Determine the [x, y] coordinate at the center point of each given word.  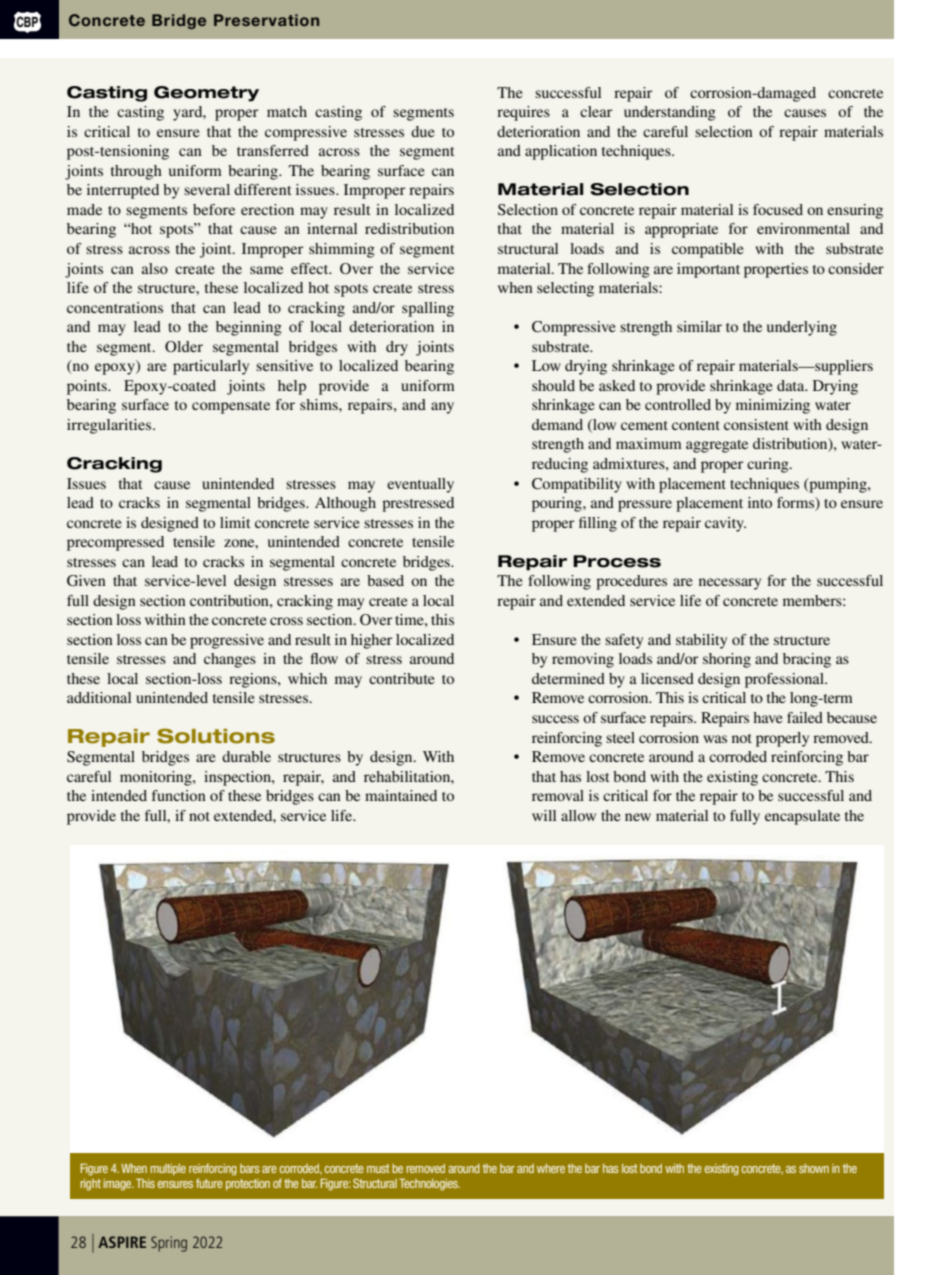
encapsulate [802, 817]
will [544, 815]
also [155, 268]
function [179, 795]
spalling [428, 309]
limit [235, 522]
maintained [401, 795]
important [708, 270]
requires [523, 113]
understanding [670, 113]
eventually [420, 485]
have [768, 717]
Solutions [216, 736]
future [209, 1183]
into [760, 502]
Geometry [206, 94]
